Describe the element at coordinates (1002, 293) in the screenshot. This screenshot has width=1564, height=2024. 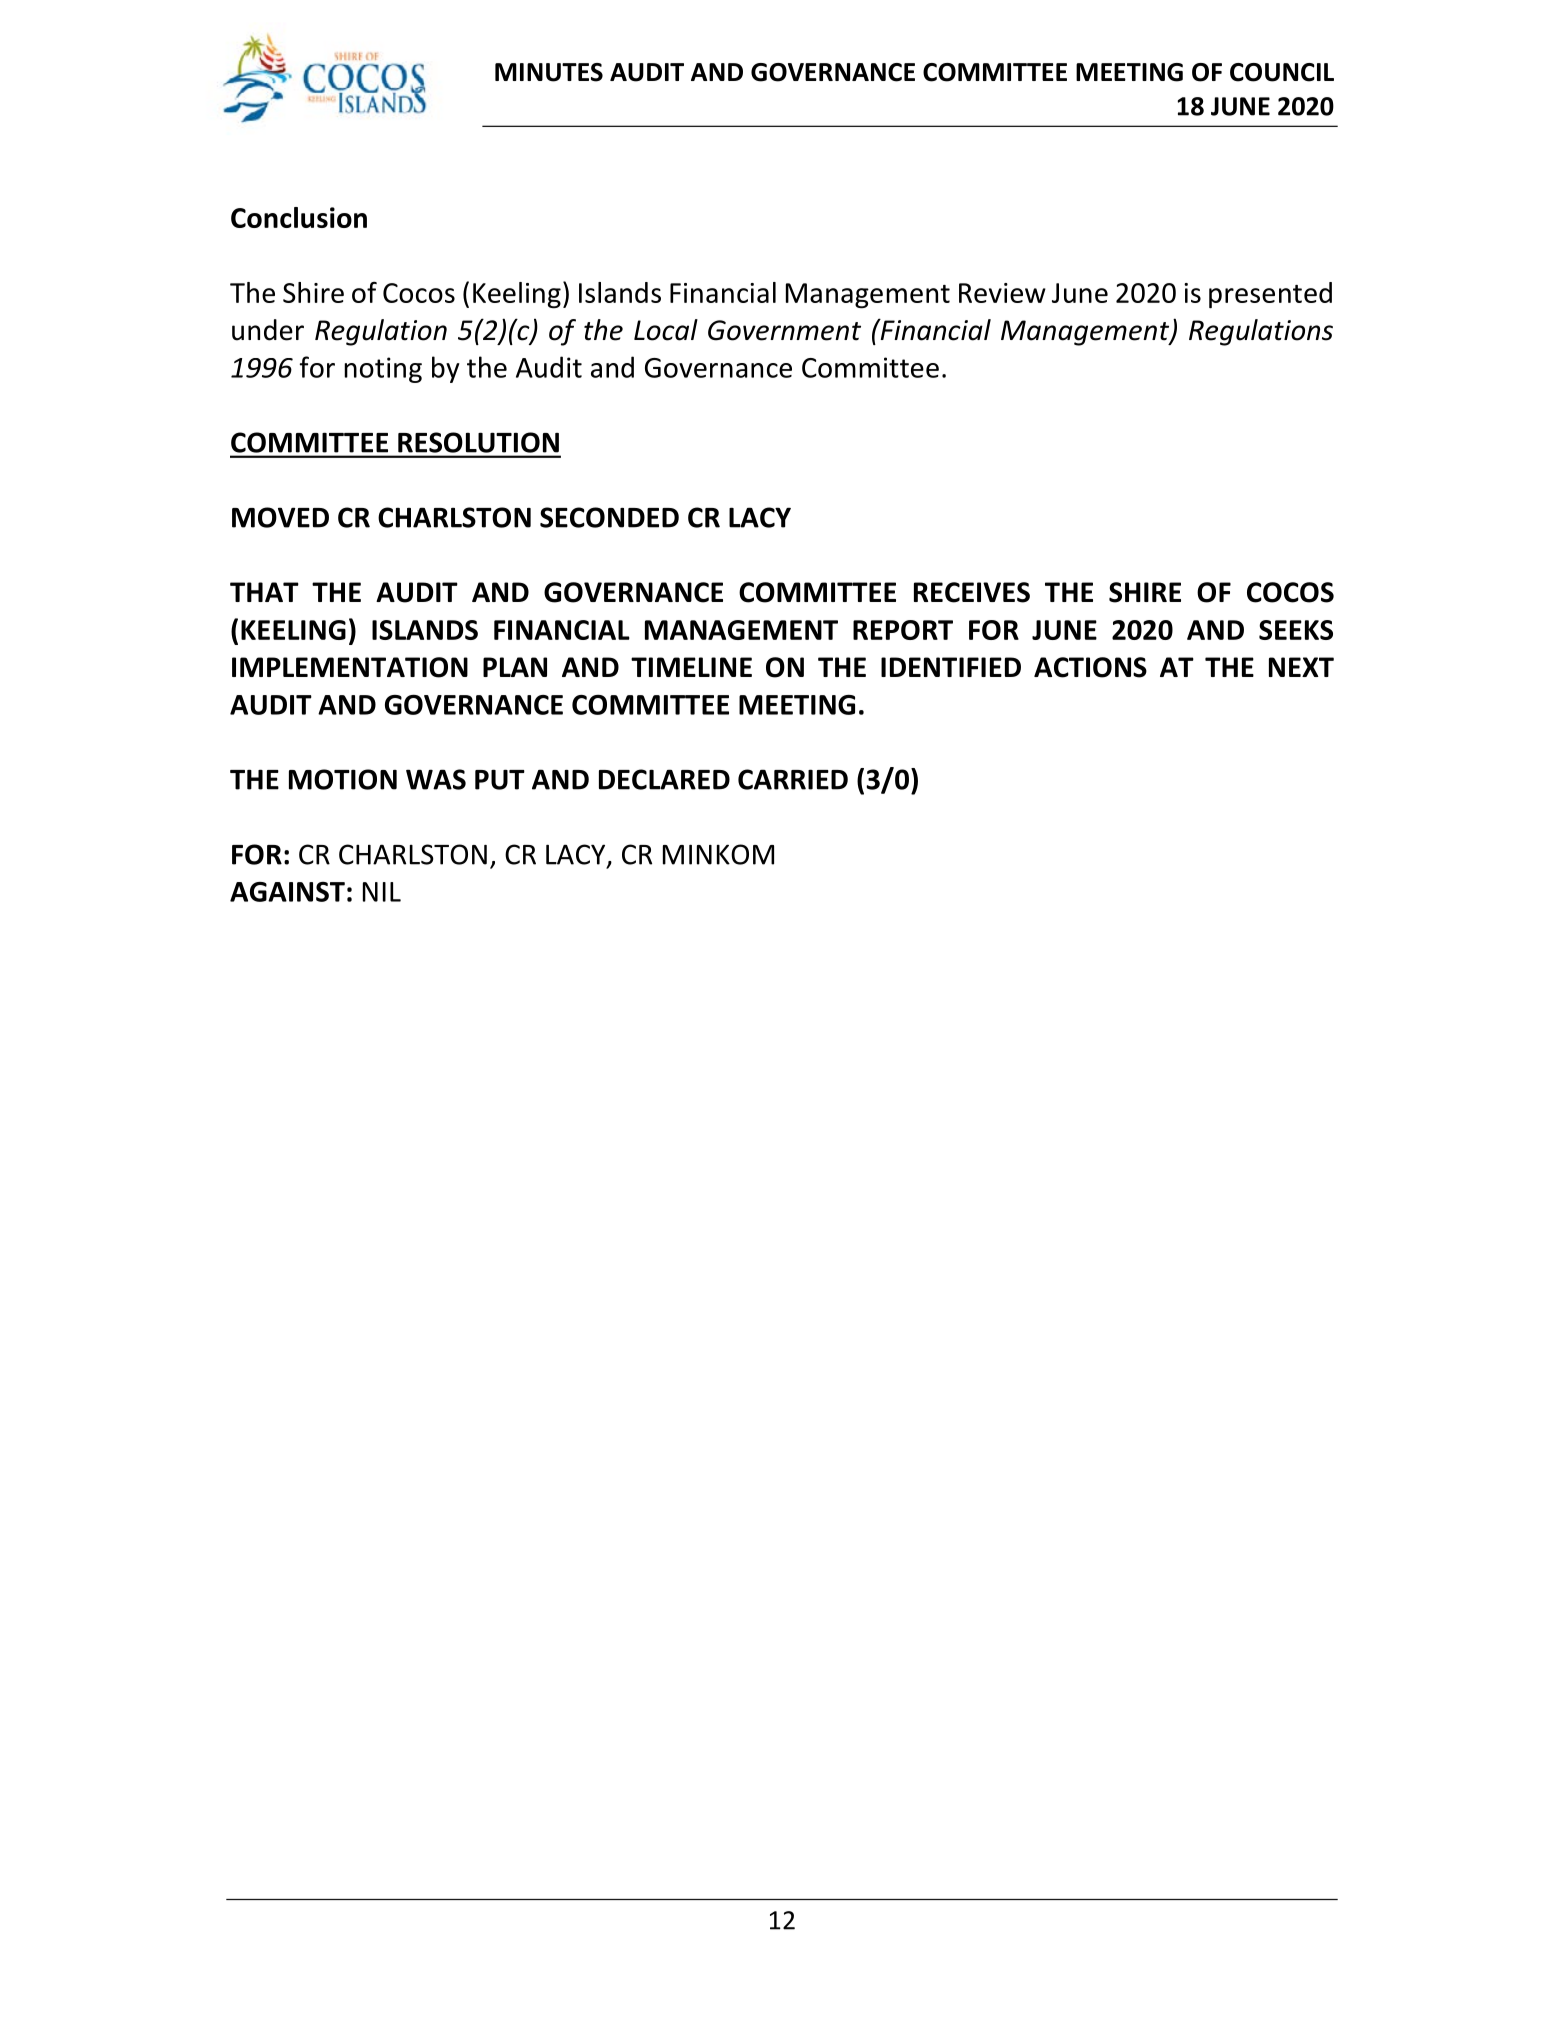
I see `Review` at that location.
